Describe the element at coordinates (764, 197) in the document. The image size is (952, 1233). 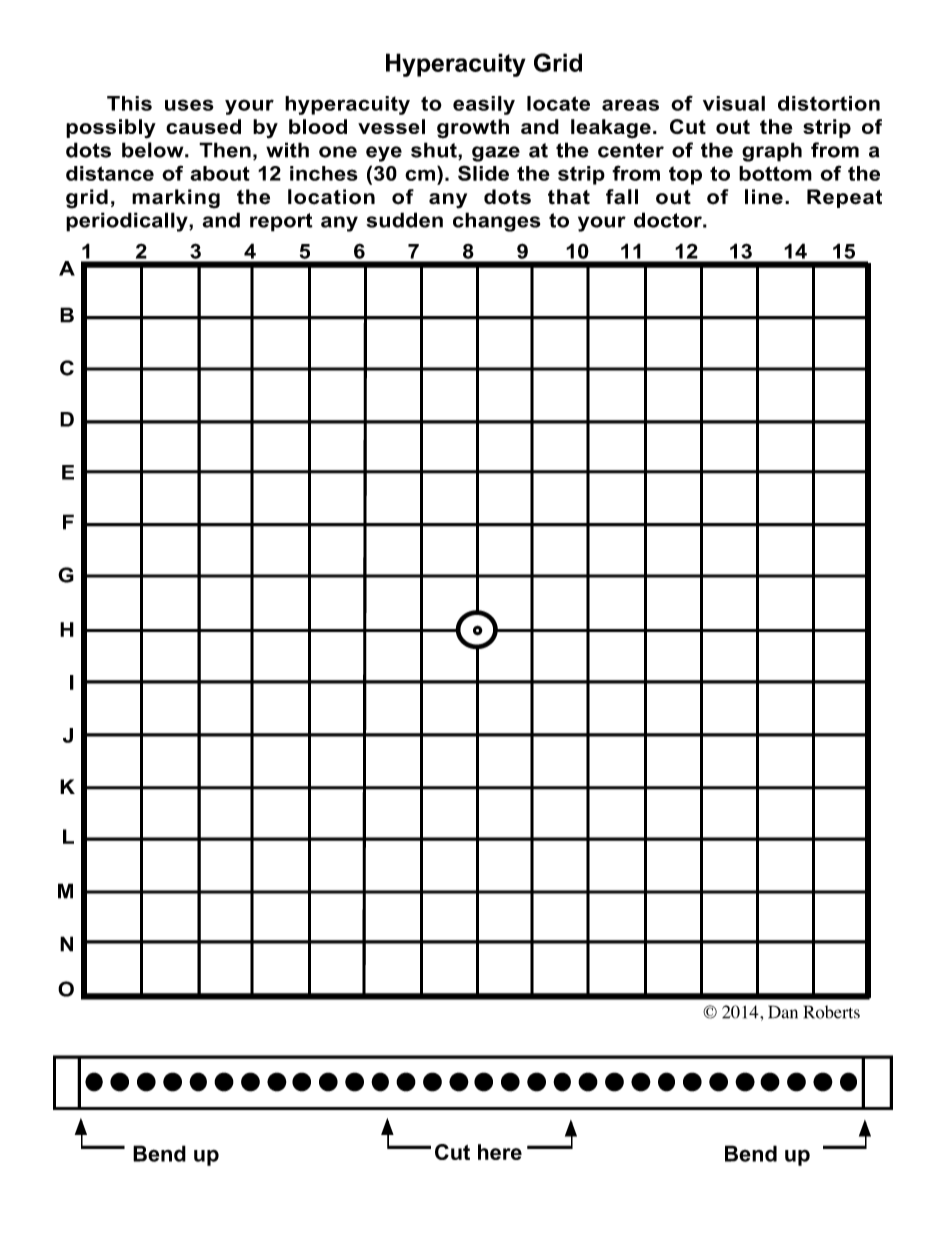
I see `line` at that location.
